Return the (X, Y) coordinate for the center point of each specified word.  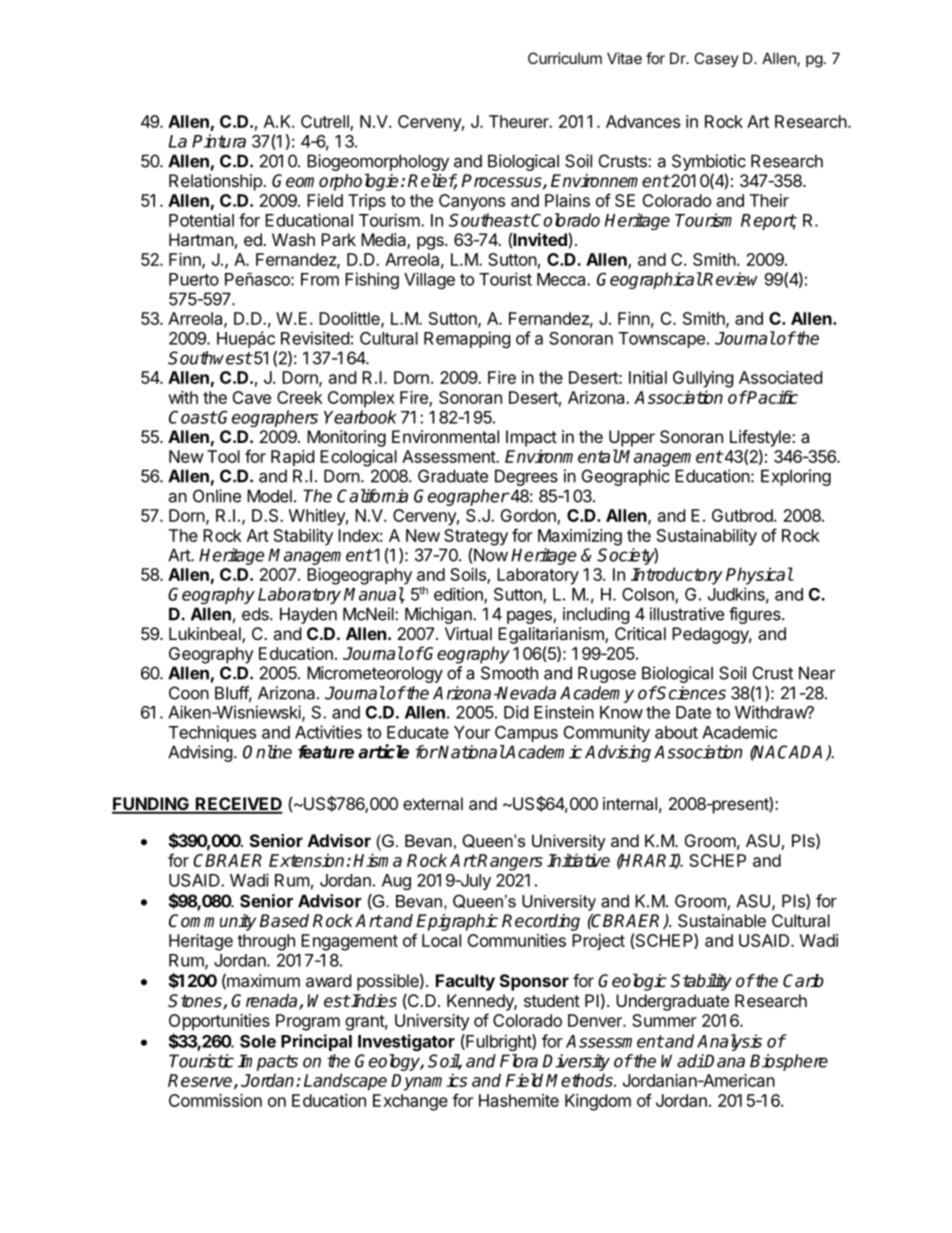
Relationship (216, 182)
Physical (759, 576)
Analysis (729, 1042)
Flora (519, 1061)
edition (459, 595)
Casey (716, 59)
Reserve (201, 1081)
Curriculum (565, 58)
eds (256, 614)
